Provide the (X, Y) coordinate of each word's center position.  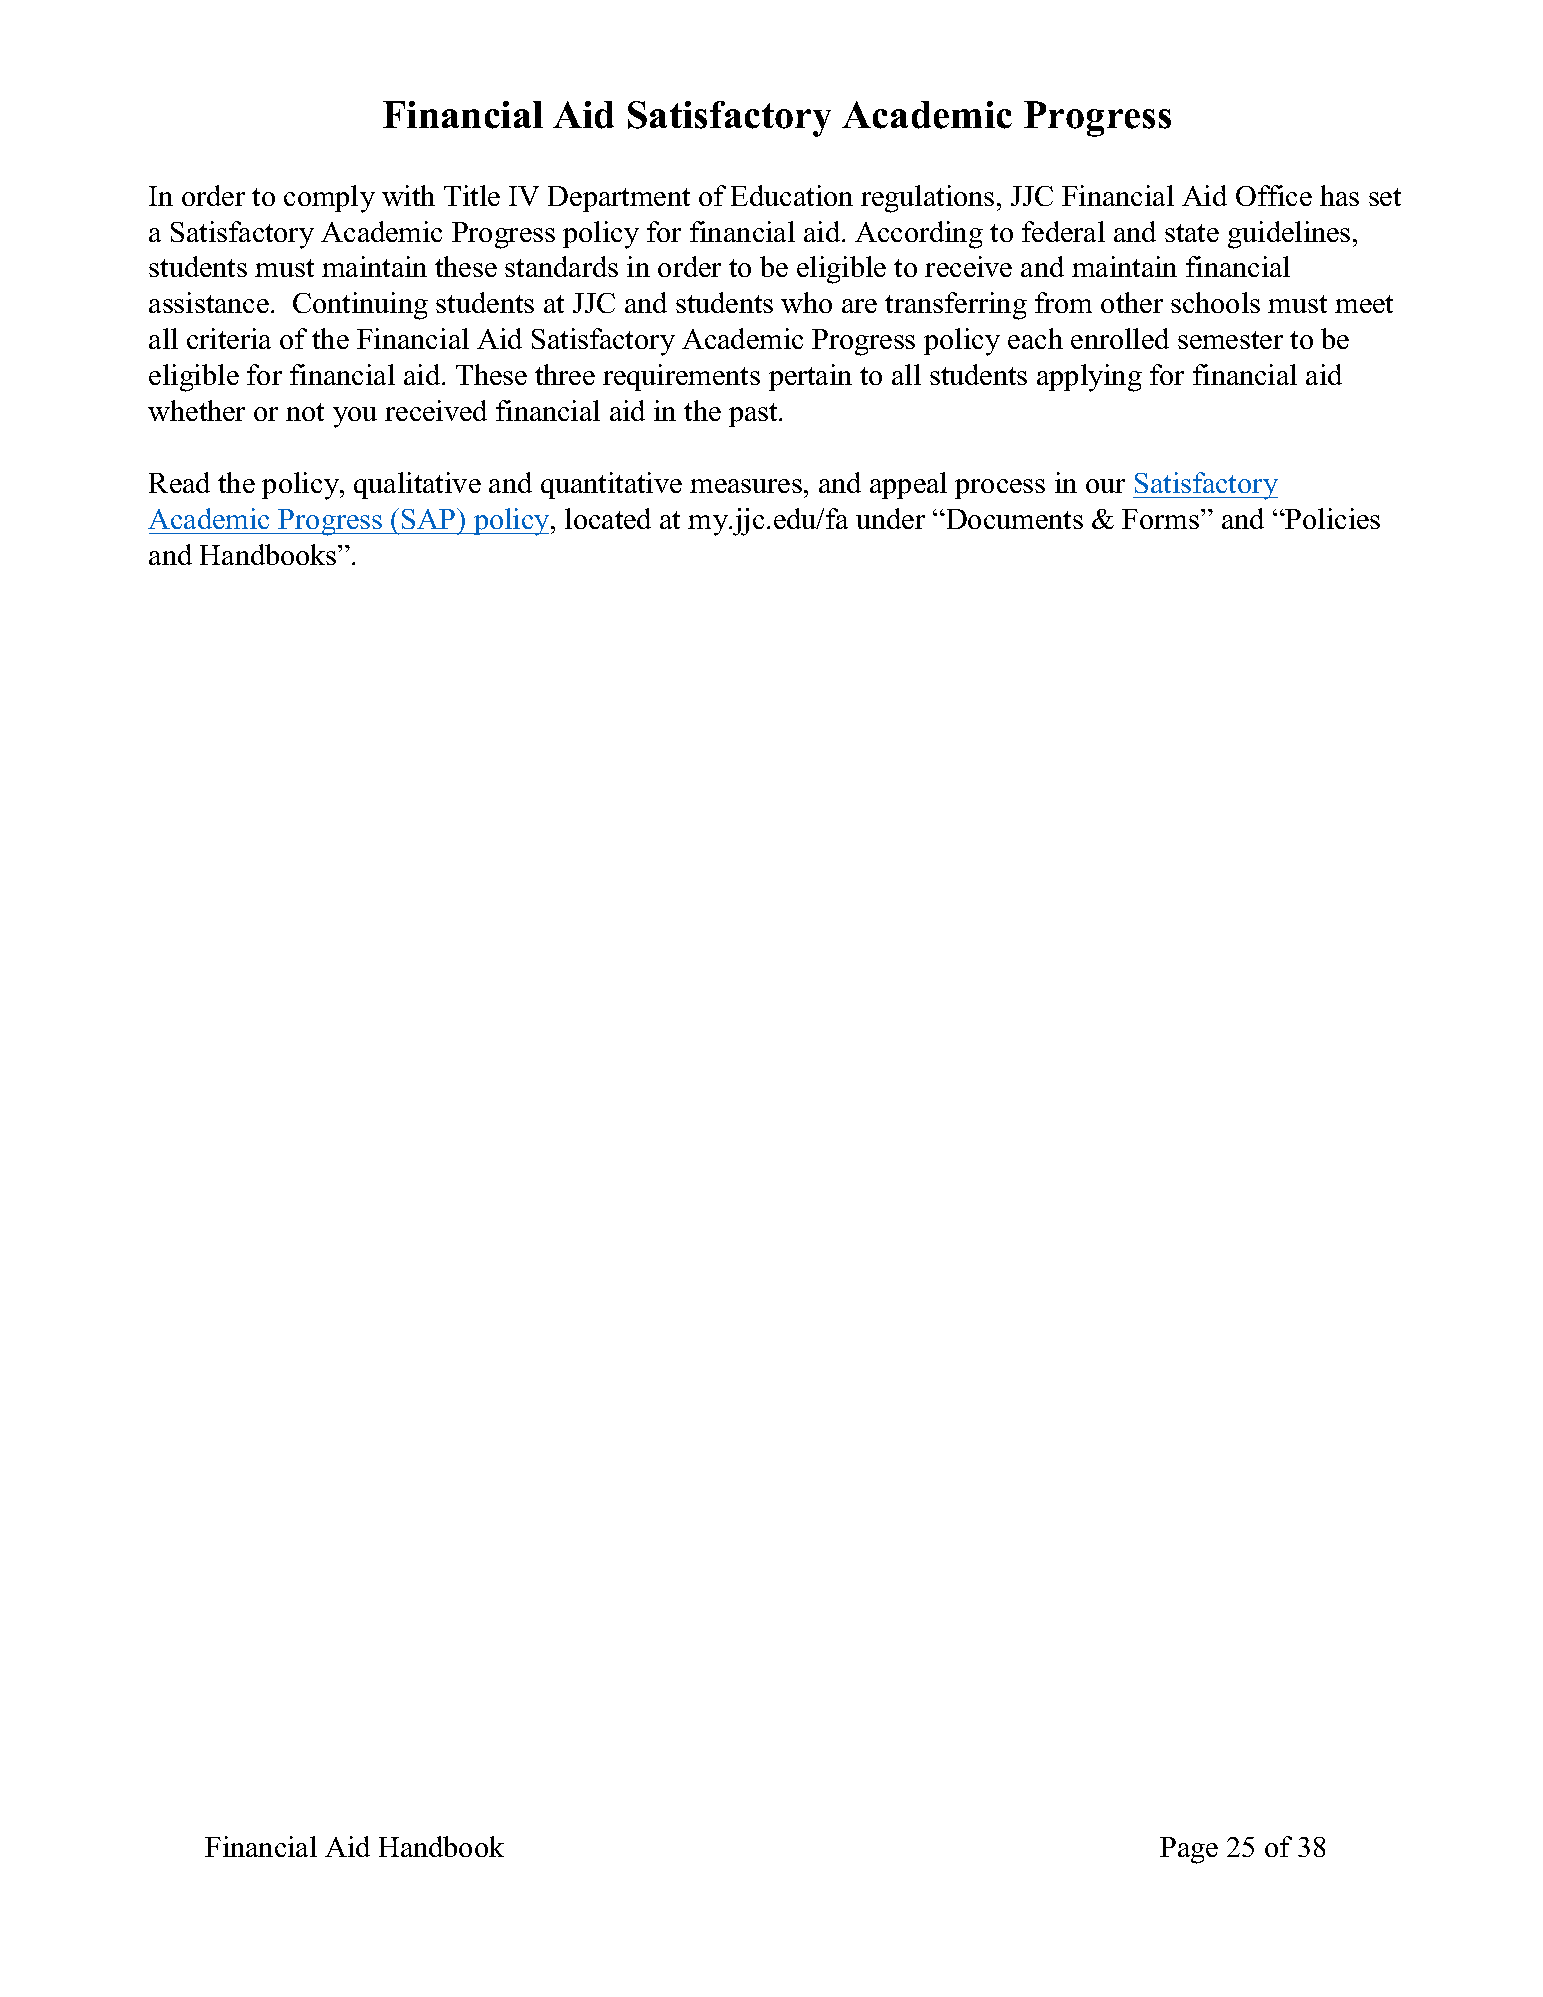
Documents (1013, 519)
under (890, 518)
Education (792, 195)
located (608, 518)
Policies (1332, 518)
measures (746, 486)
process (1000, 489)
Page (1189, 1850)
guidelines (1289, 235)
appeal (908, 485)
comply (329, 199)
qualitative (417, 485)
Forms (1162, 519)
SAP (430, 518)
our (1105, 486)
